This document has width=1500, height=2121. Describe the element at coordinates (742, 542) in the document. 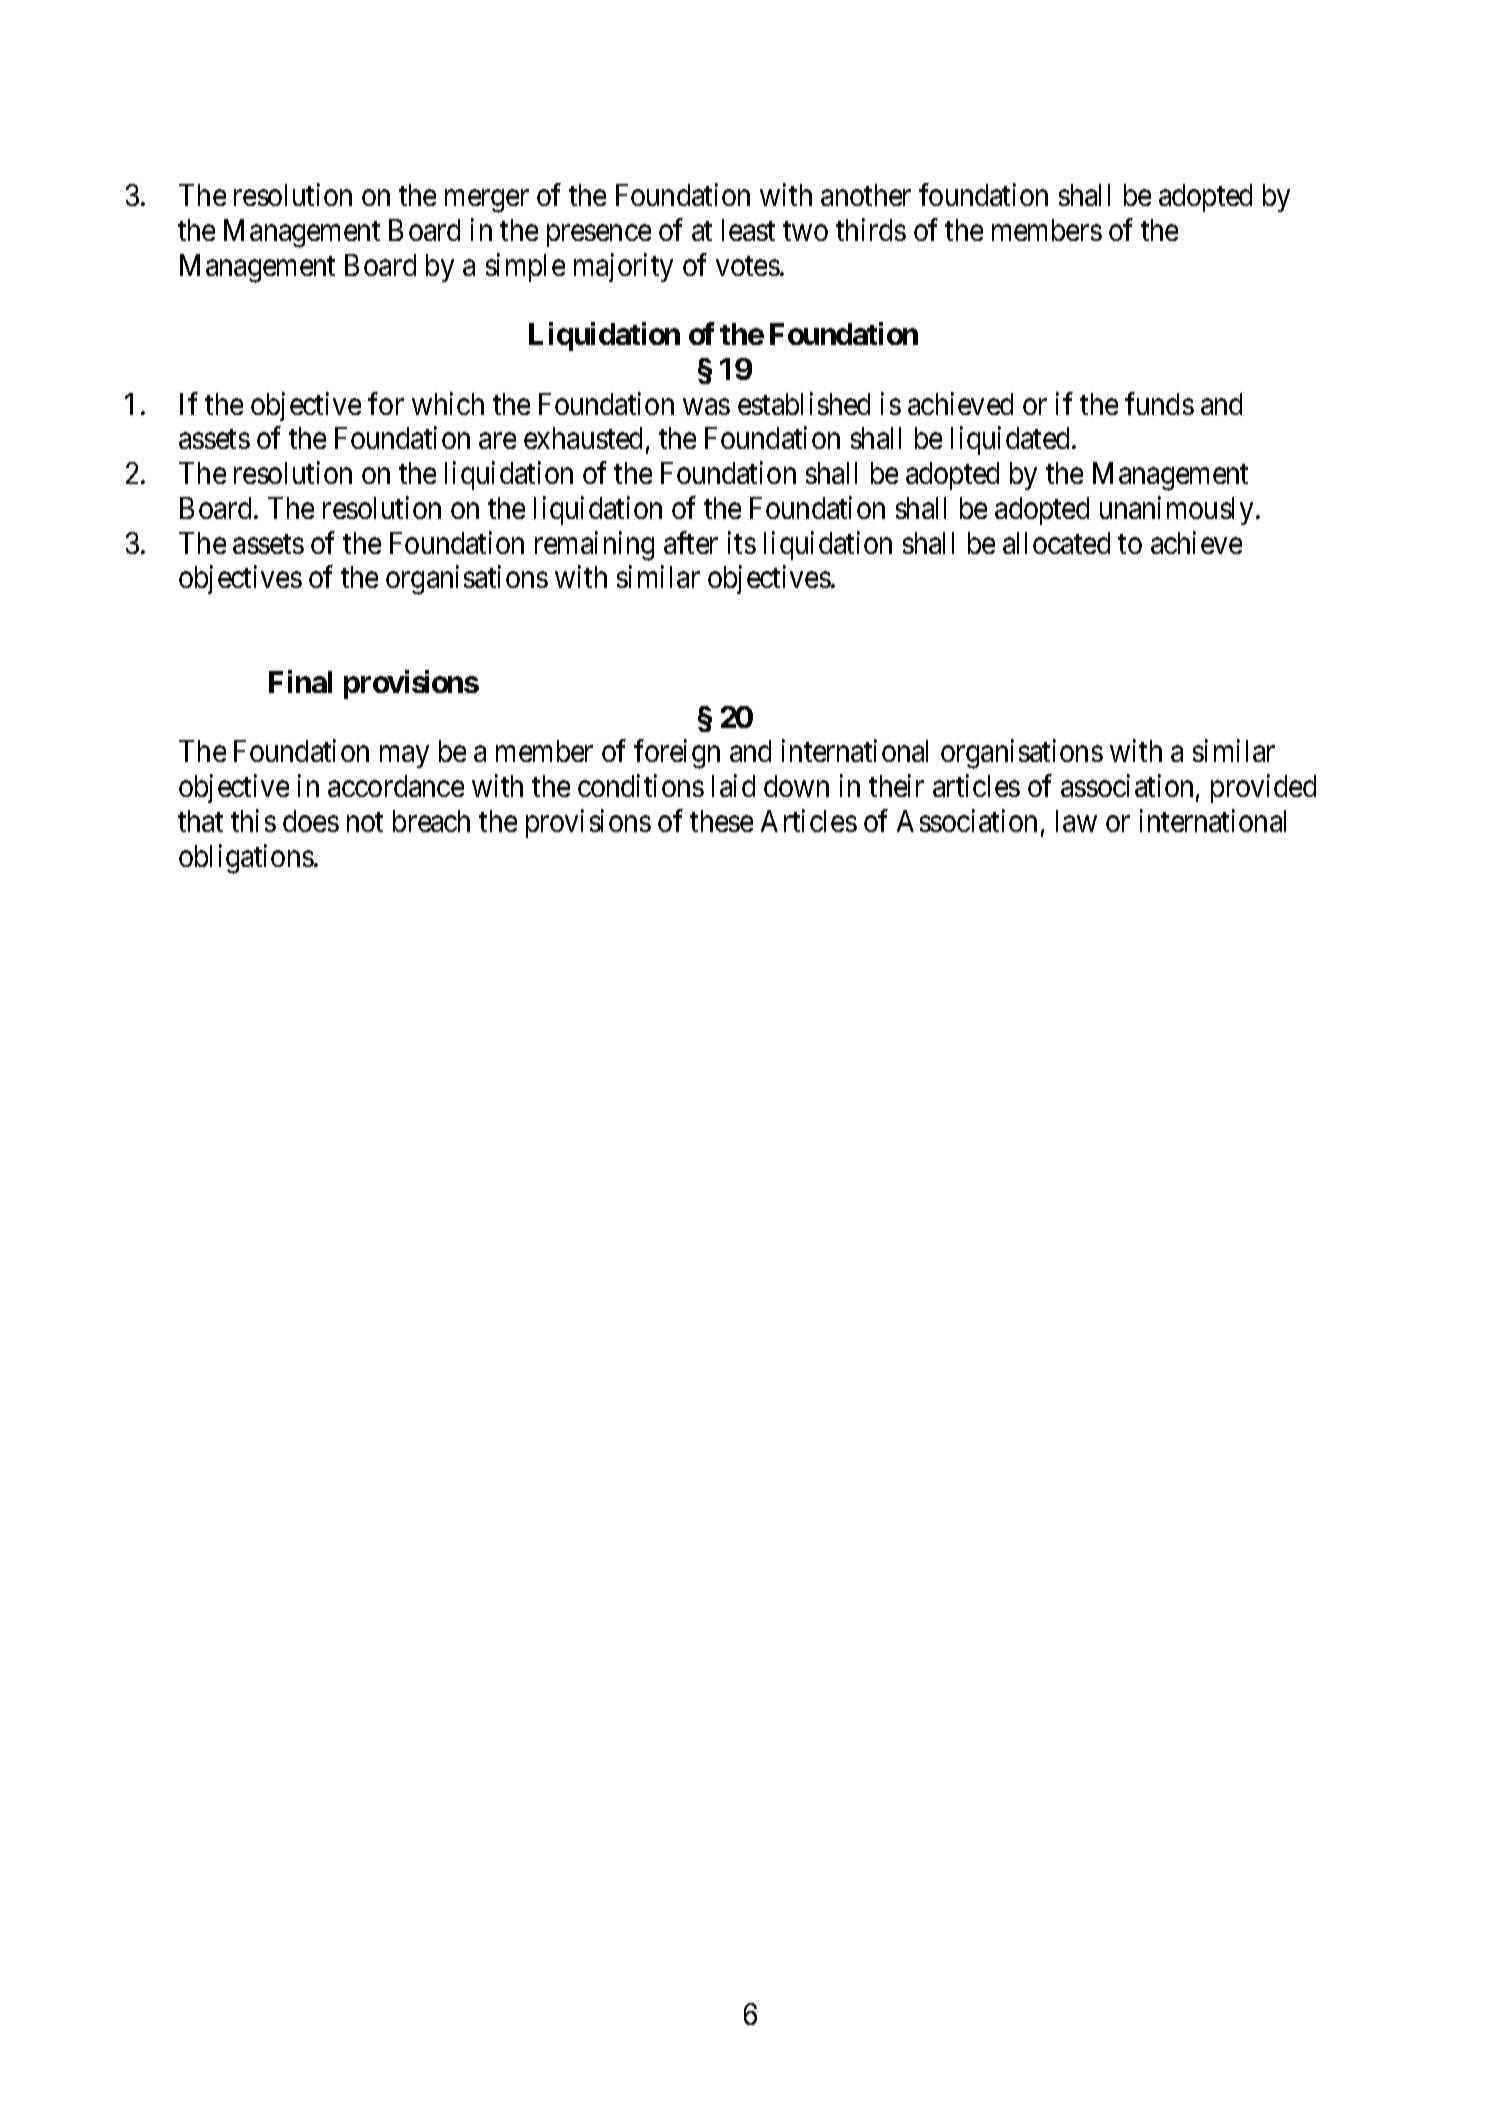

I see `its` at that location.
